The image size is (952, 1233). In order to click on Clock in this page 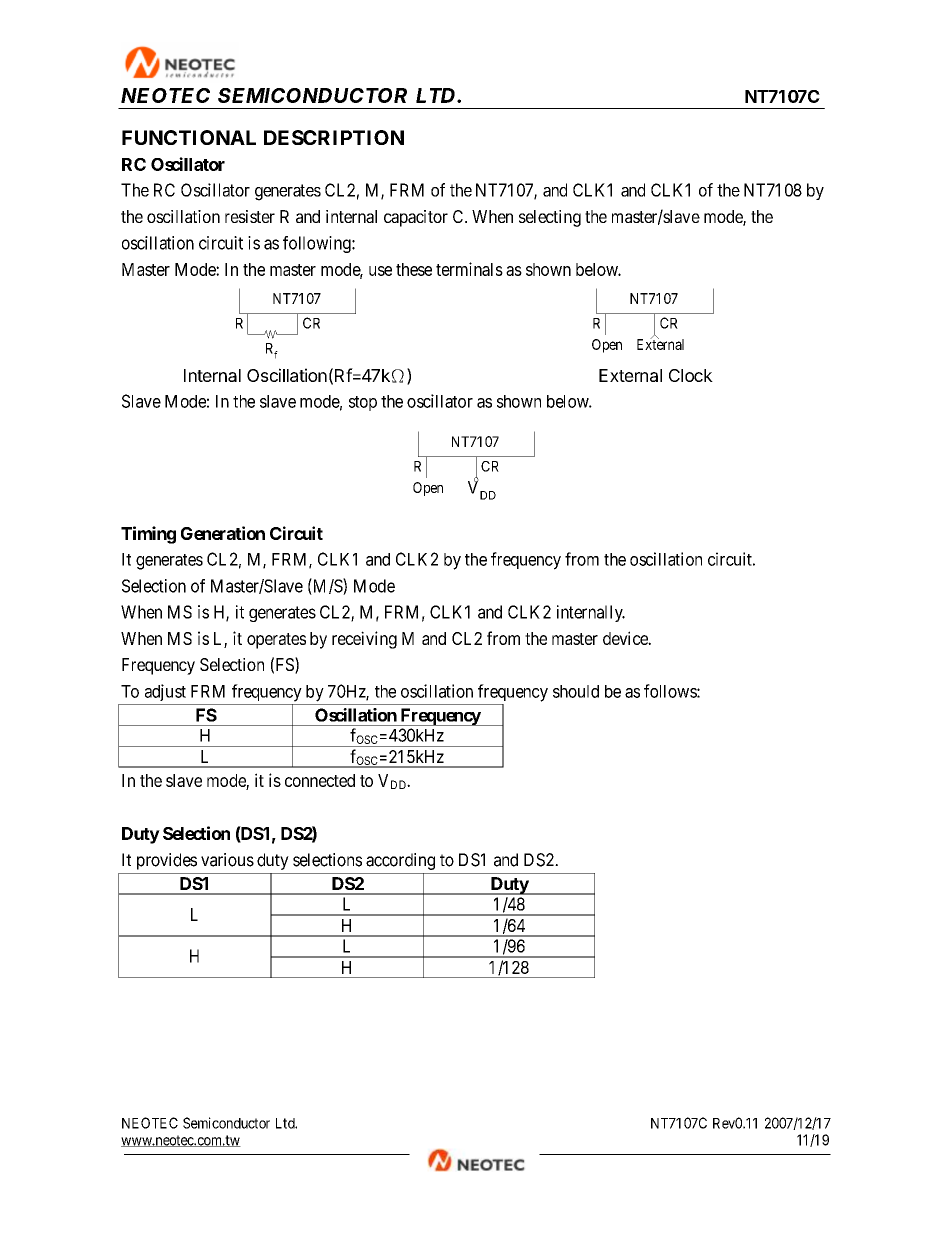, I will do `click(691, 375)`.
